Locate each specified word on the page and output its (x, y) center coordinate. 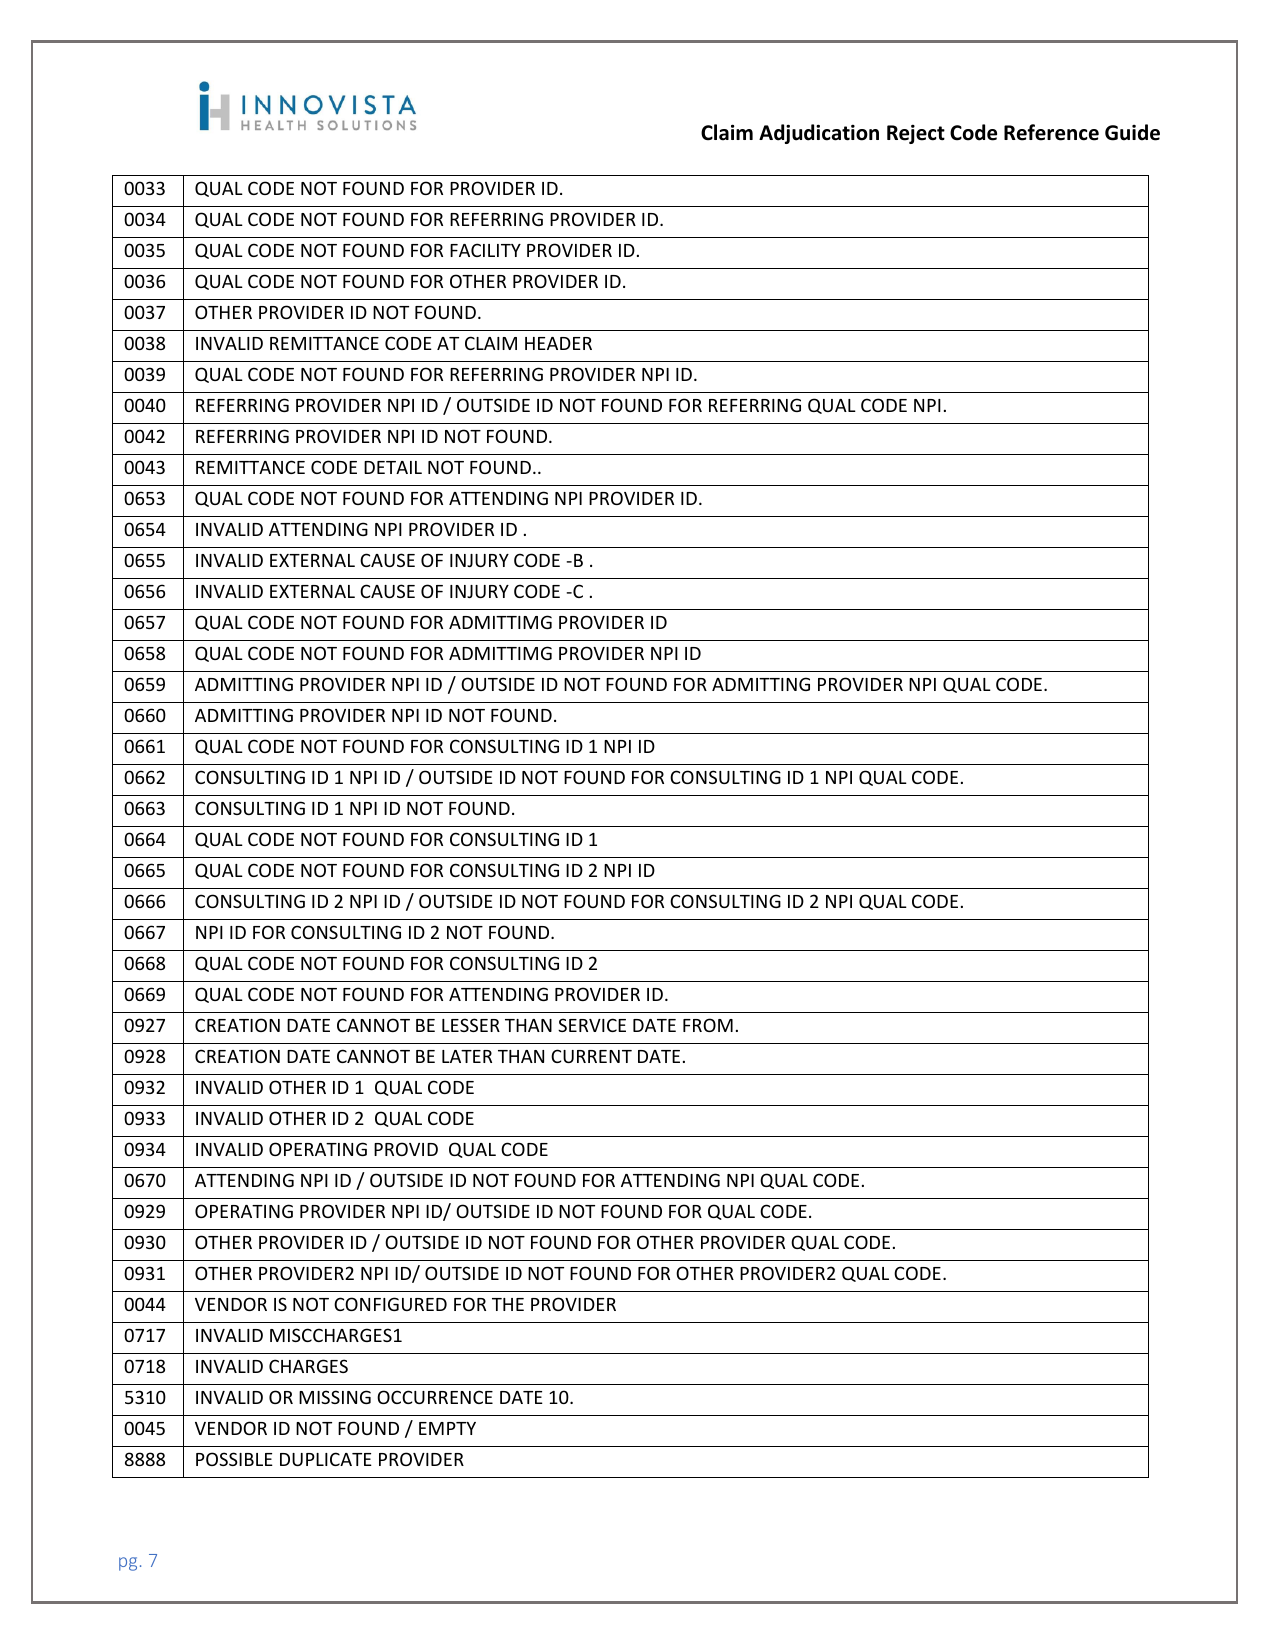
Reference (1051, 132)
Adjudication (819, 134)
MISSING (335, 1397)
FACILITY (485, 250)
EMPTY (447, 1428)
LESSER (471, 1025)
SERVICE (592, 1025)
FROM (708, 1025)
